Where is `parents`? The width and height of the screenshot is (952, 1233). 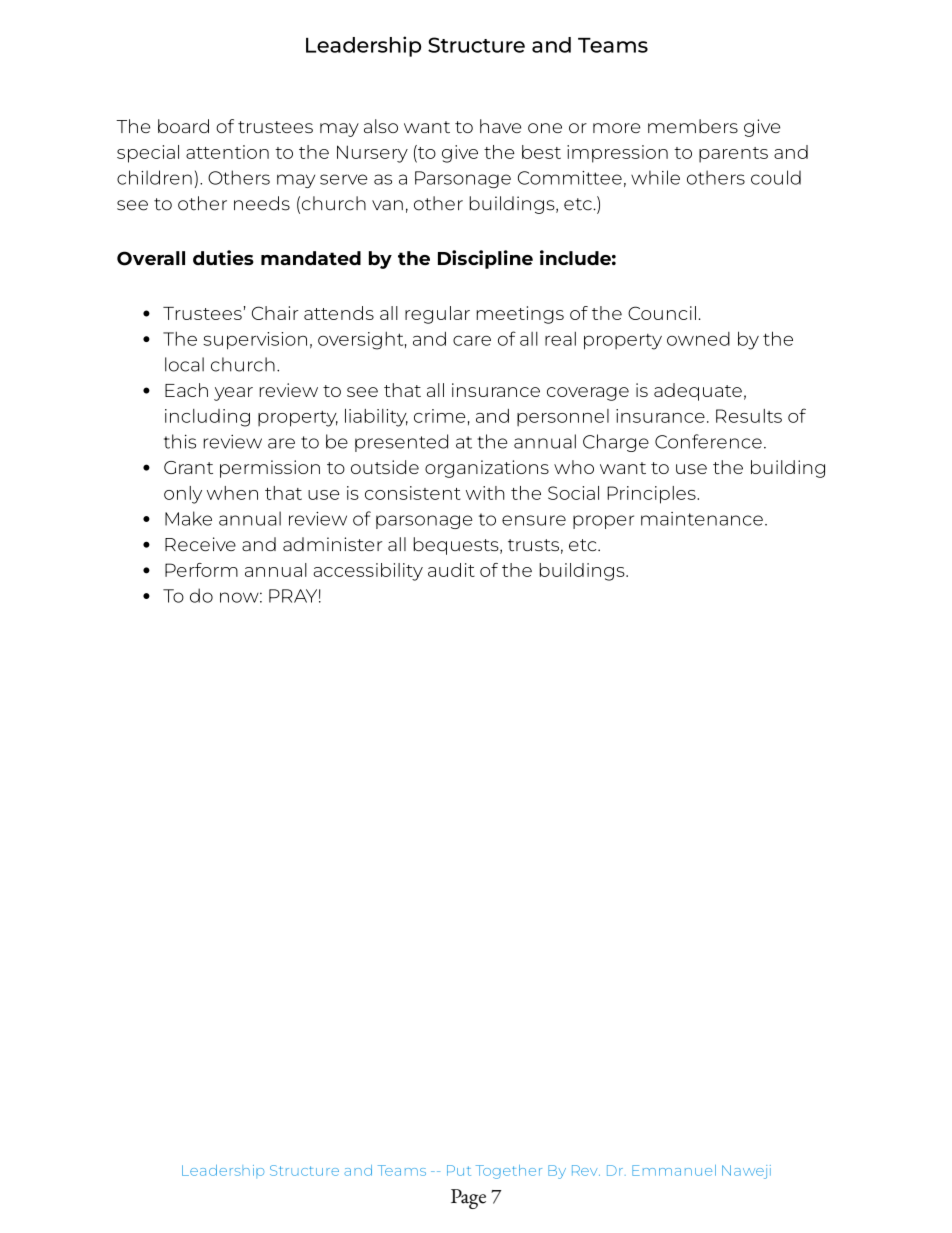
parents is located at coordinates (733, 155).
